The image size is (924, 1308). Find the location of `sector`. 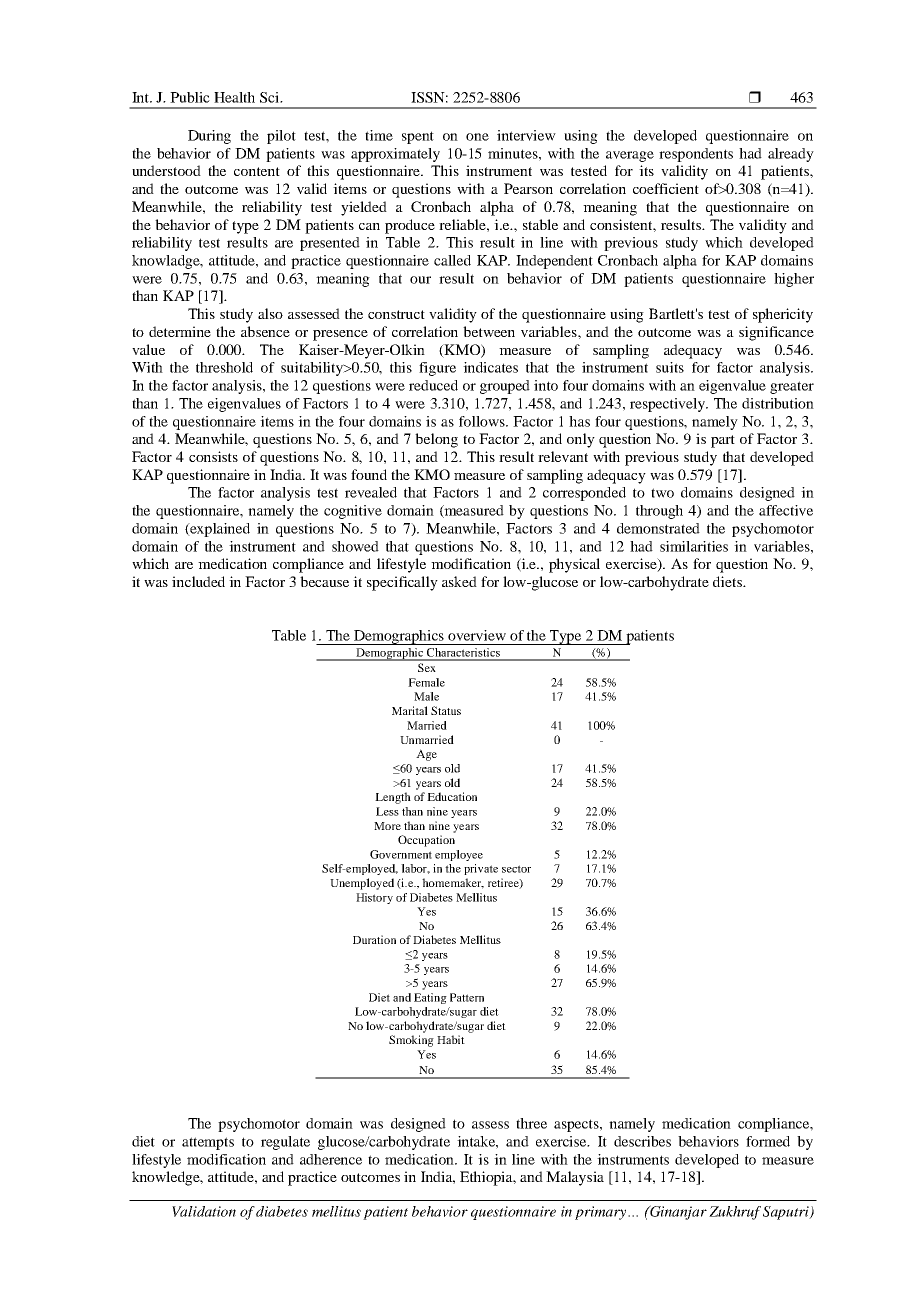

sector is located at coordinates (516, 869).
